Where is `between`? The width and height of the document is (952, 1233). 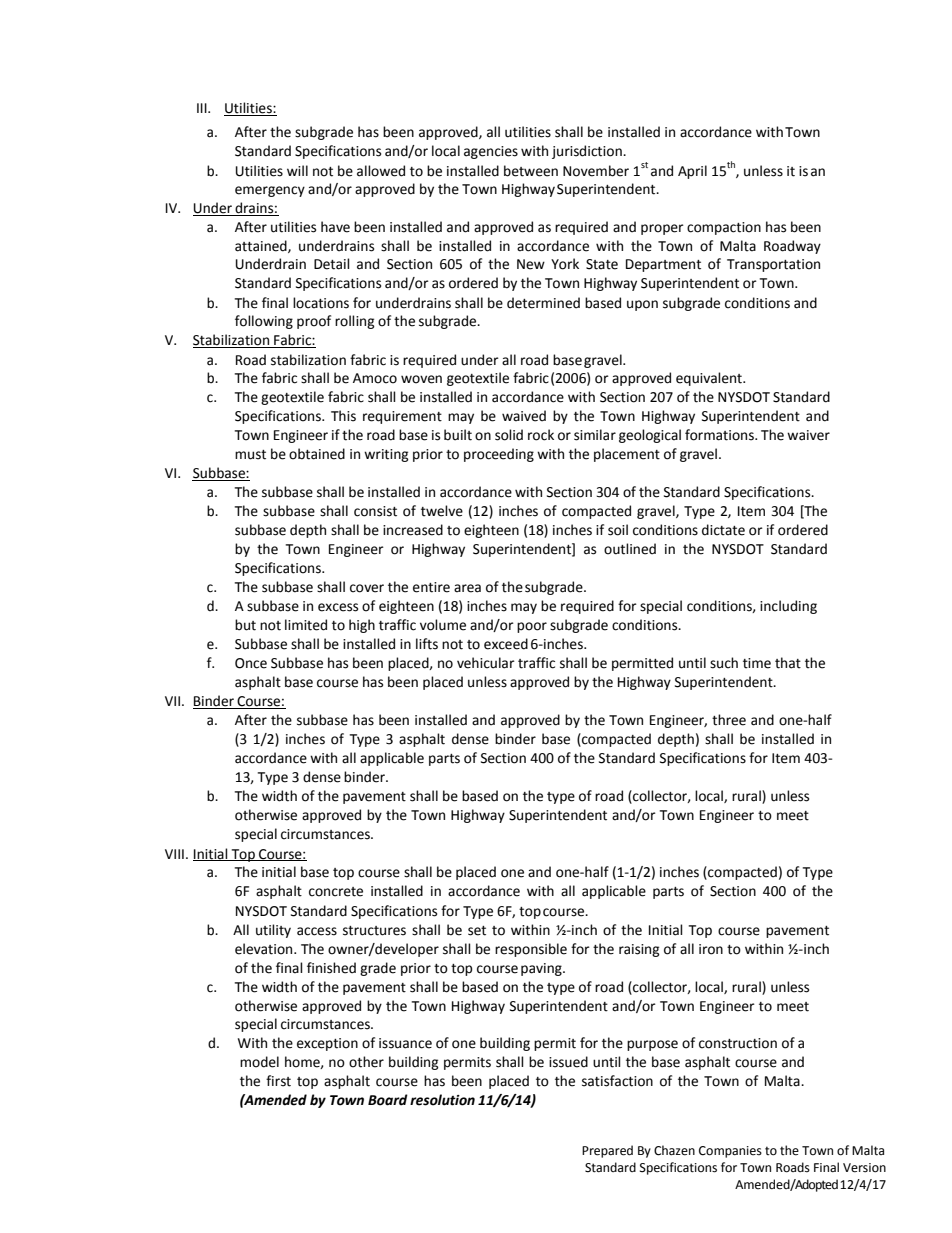
between is located at coordinates (531, 171).
